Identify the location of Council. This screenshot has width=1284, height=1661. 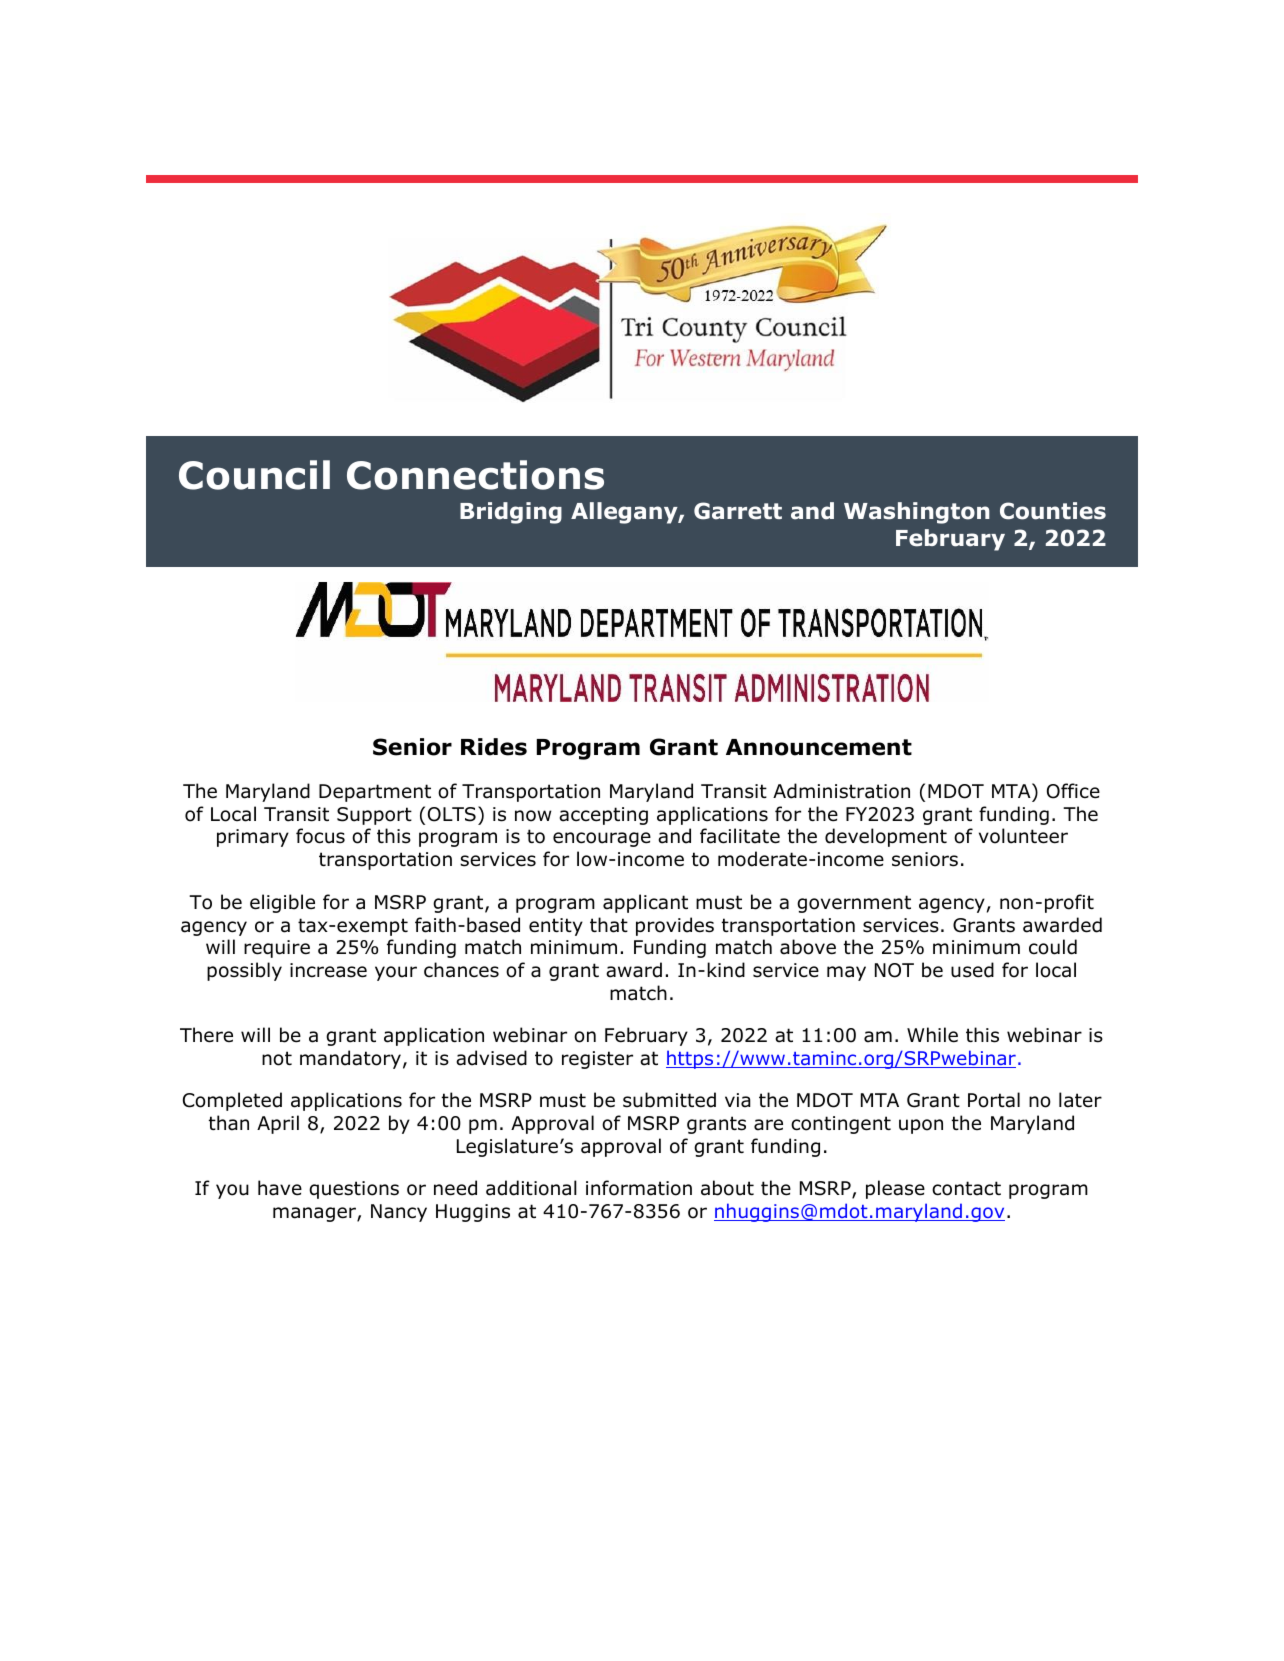
(254, 475).
